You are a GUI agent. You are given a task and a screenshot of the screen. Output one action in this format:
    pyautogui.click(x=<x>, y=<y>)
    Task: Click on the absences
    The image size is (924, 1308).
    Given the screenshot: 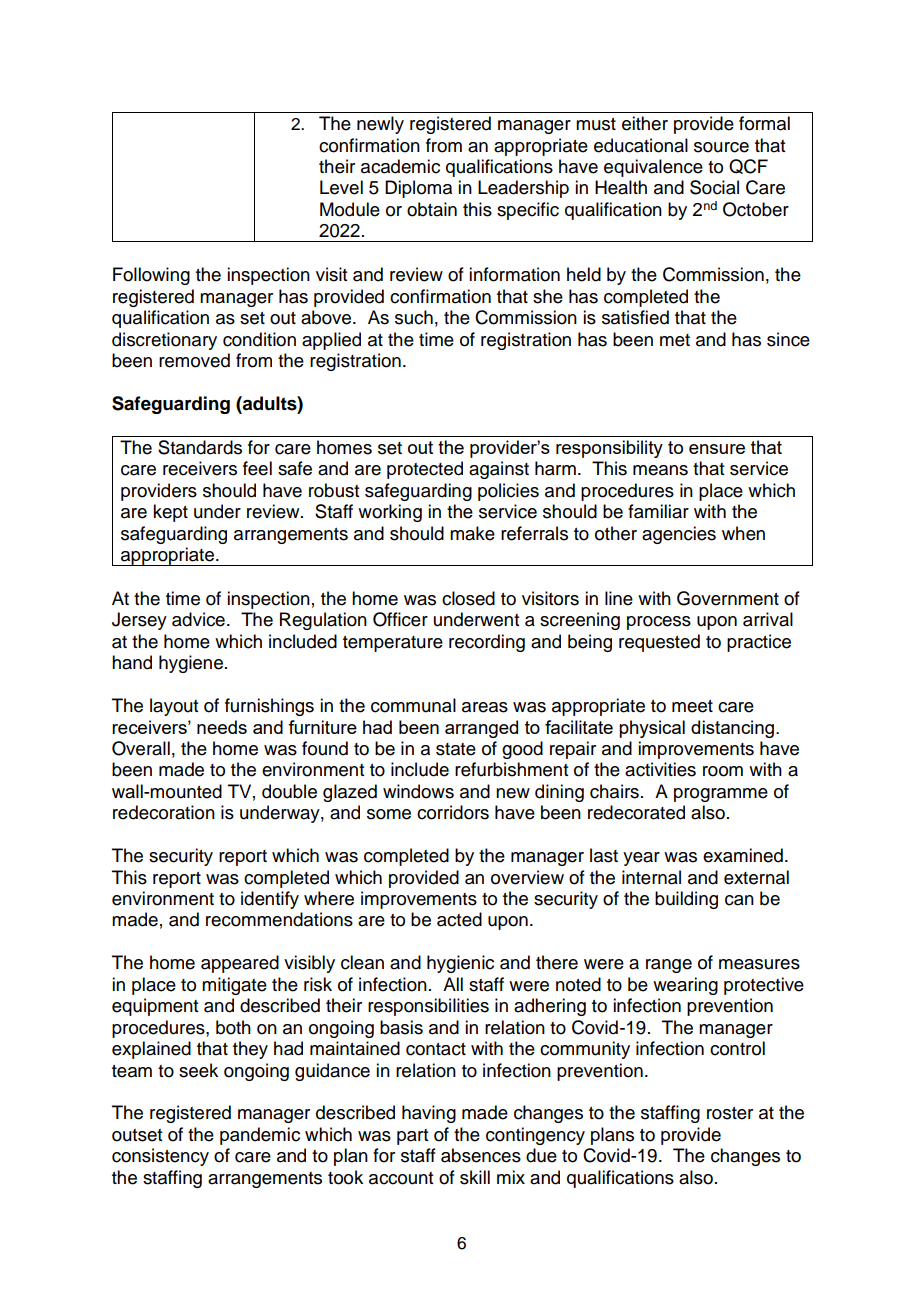 What is the action you would take?
    pyautogui.click(x=481, y=1155)
